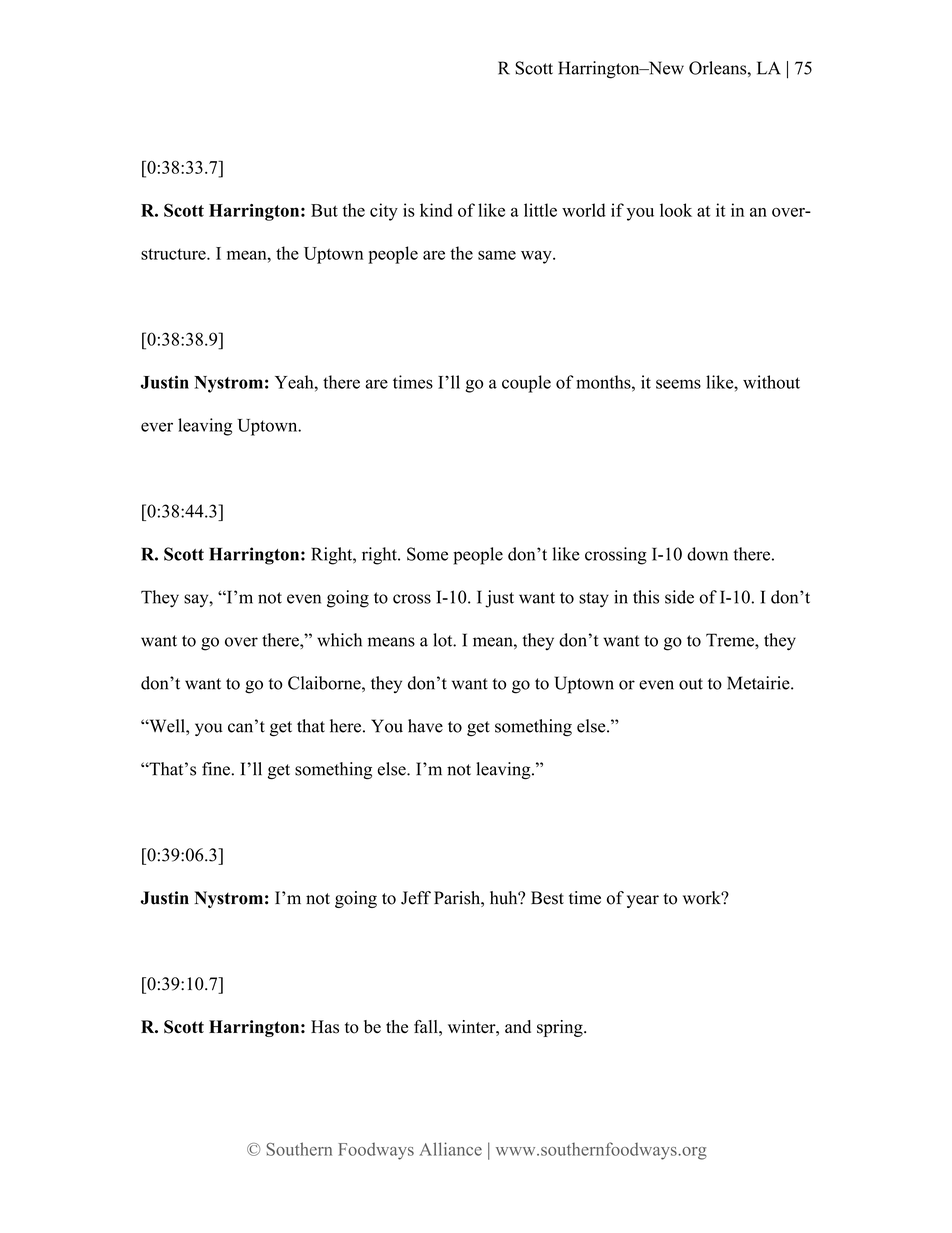  I want to click on seems, so click(678, 384).
